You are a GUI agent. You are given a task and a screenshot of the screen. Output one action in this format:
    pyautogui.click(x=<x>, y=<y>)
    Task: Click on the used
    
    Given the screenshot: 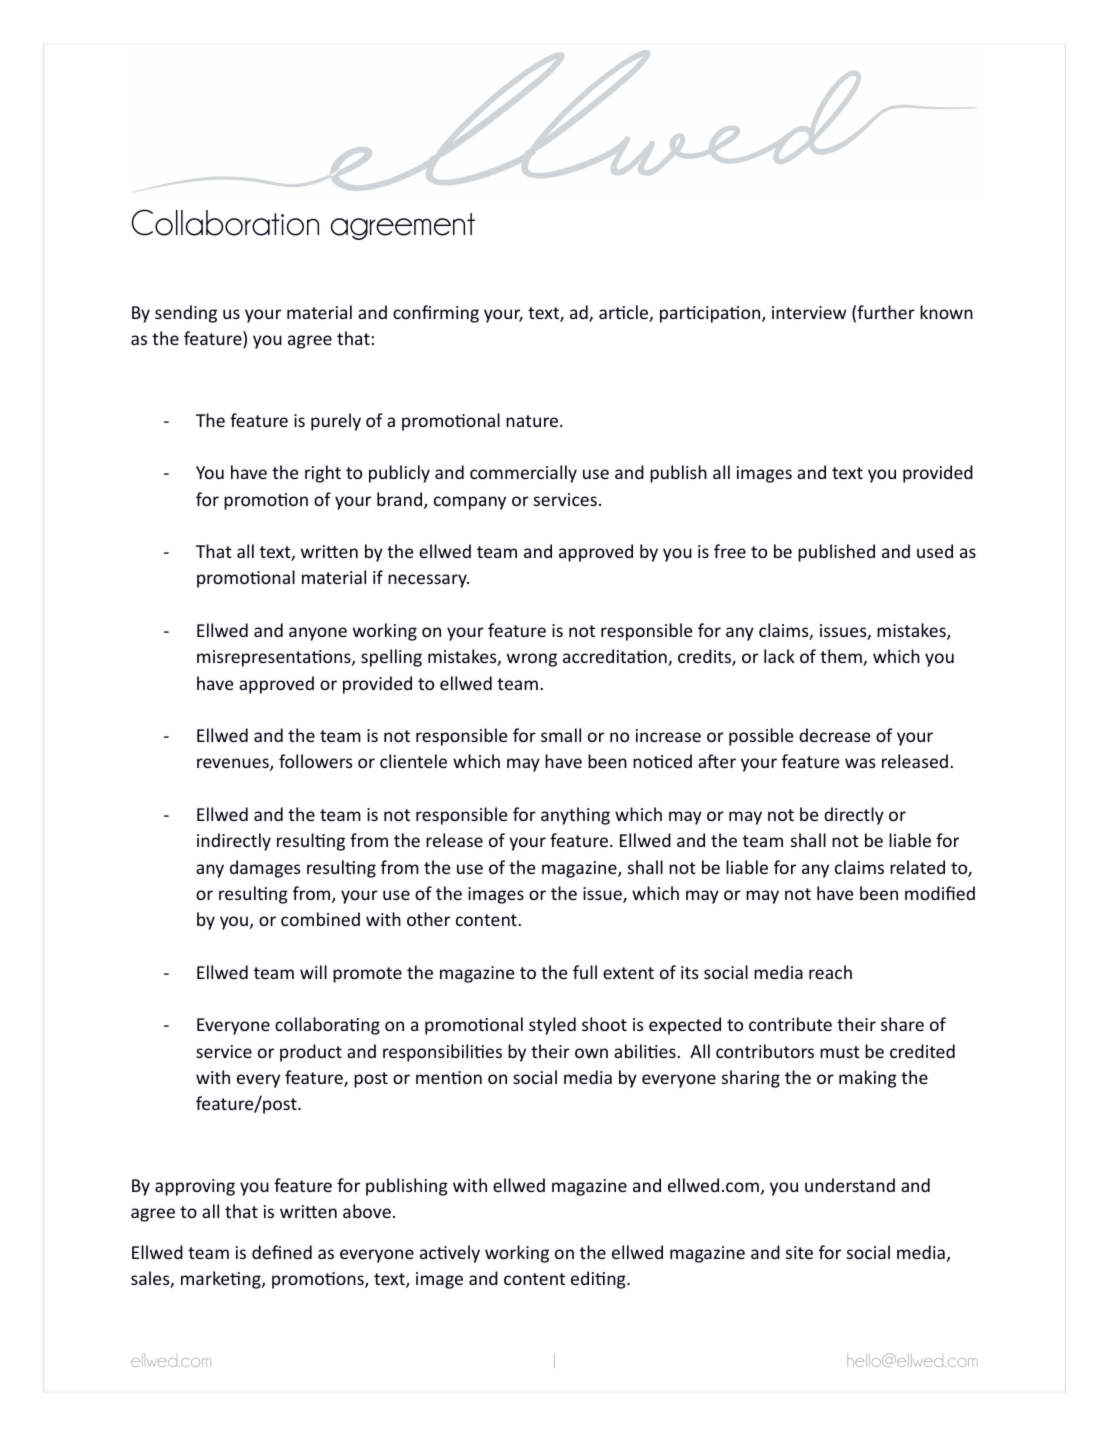 What is the action you would take?
    pyautogui.click(x=935, y=551)
